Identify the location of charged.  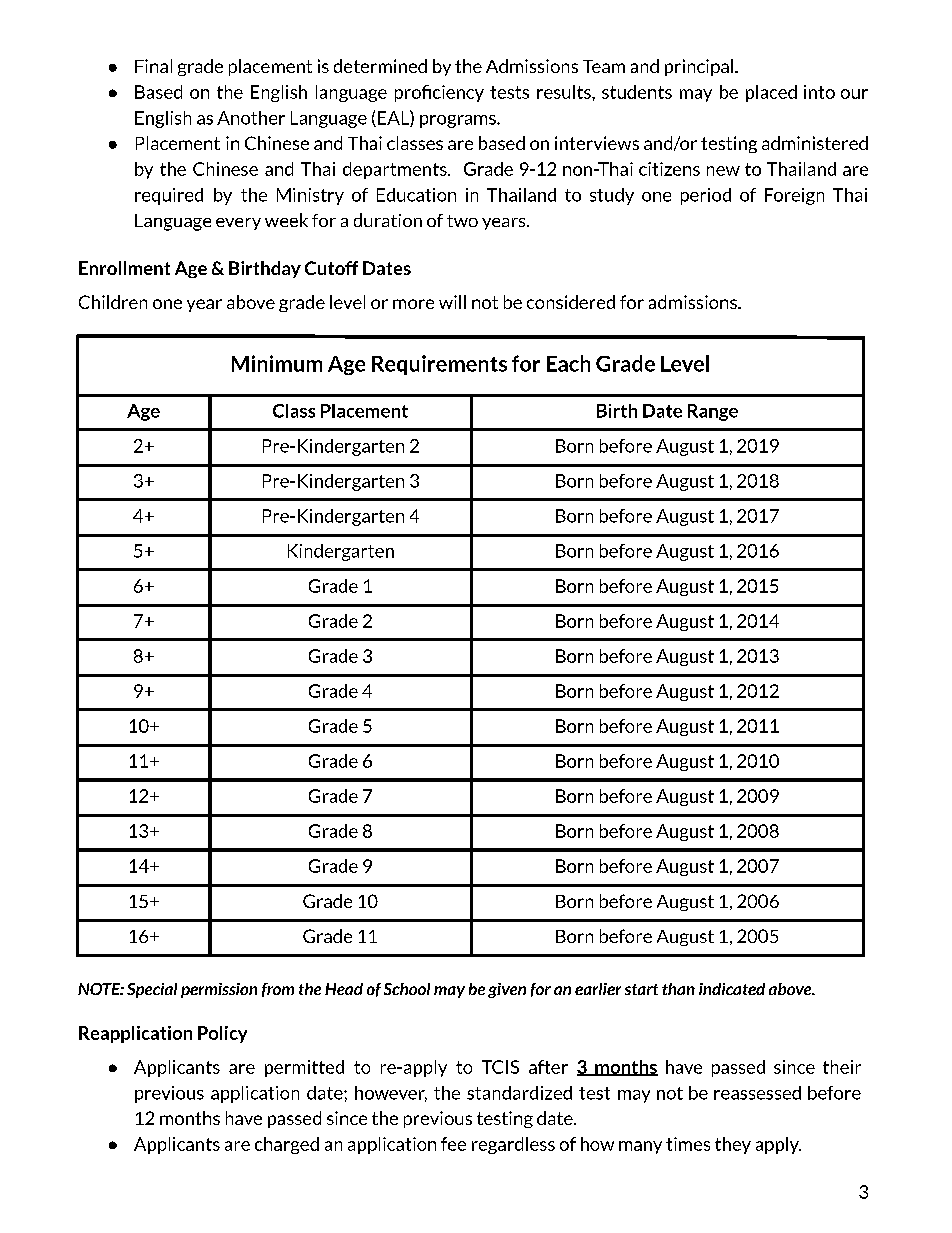
(287, 1145).
